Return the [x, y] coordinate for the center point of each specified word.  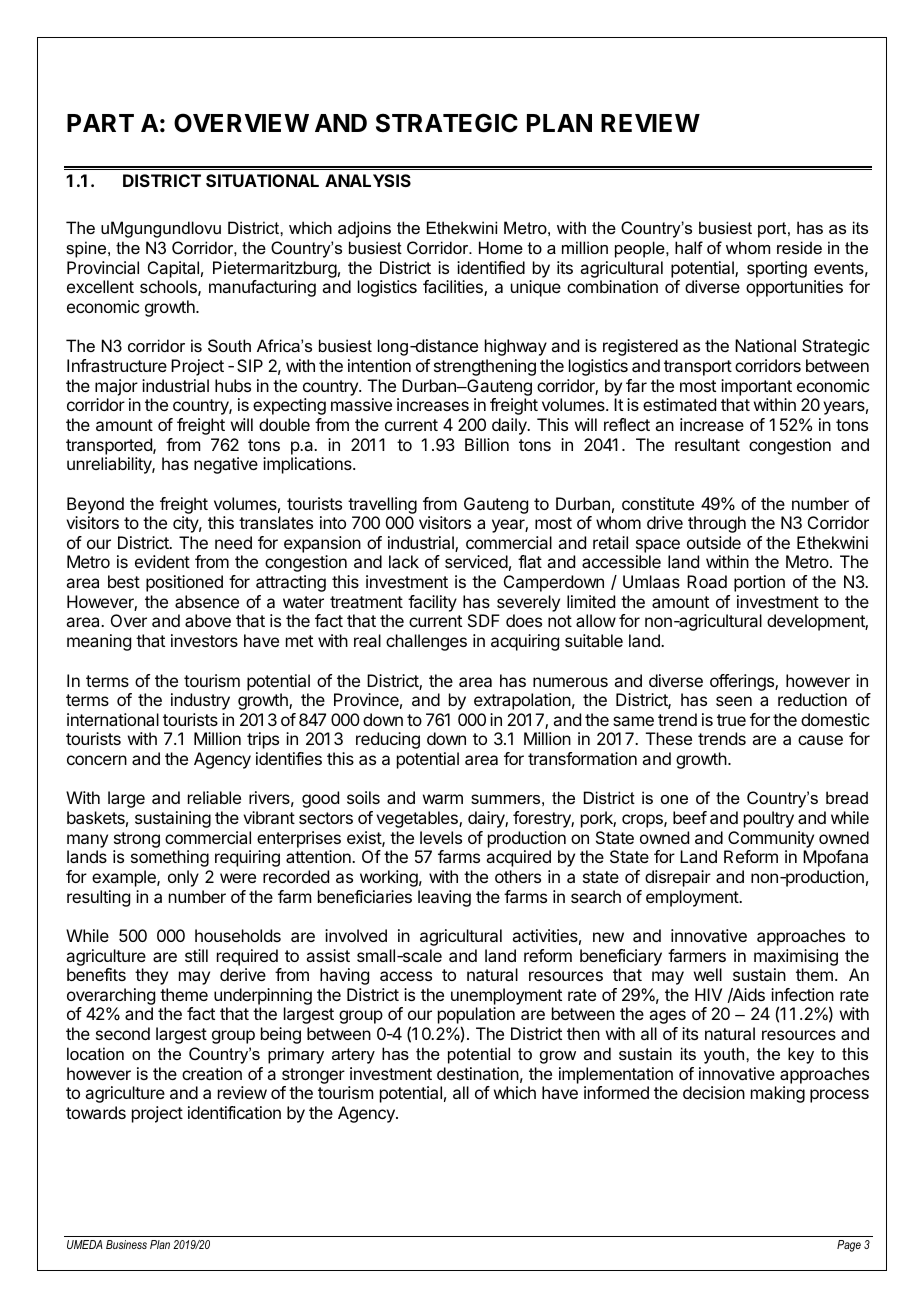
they [151, 976]
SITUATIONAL [262, 180]
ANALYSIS [368, 180]
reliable [214, 797]
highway [516, 347]
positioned [184, 583]
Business [126, 1244]
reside [799, 247]
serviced [476, 561]
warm [443, 799]
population [476, 1017]
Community [771, 839]
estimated [679, 404]
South [229, 345]
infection [802, 994]
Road [707, 581]
